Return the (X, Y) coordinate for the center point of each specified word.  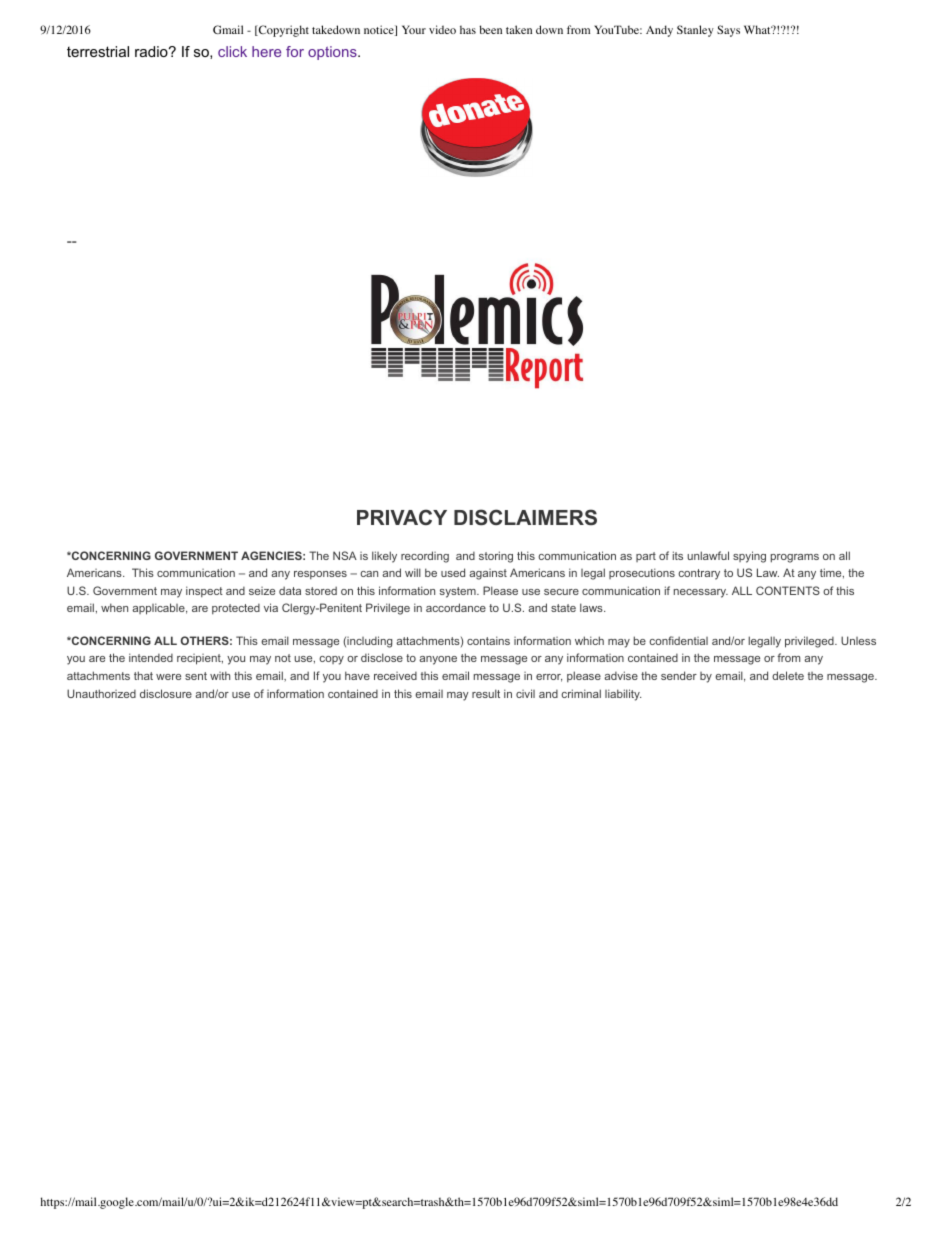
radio (152, 51)
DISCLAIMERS (525, 517)
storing (496, 557)
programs (795, 558)
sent (196, 676)
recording (425, 557)
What (758, 29)
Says (728, 31)
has (468, 29)
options (333, 53)
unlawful (708, 555)
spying (749, 557)
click (232, 51)
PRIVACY (402, 517)
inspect (204, 591)
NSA (345, 555)
